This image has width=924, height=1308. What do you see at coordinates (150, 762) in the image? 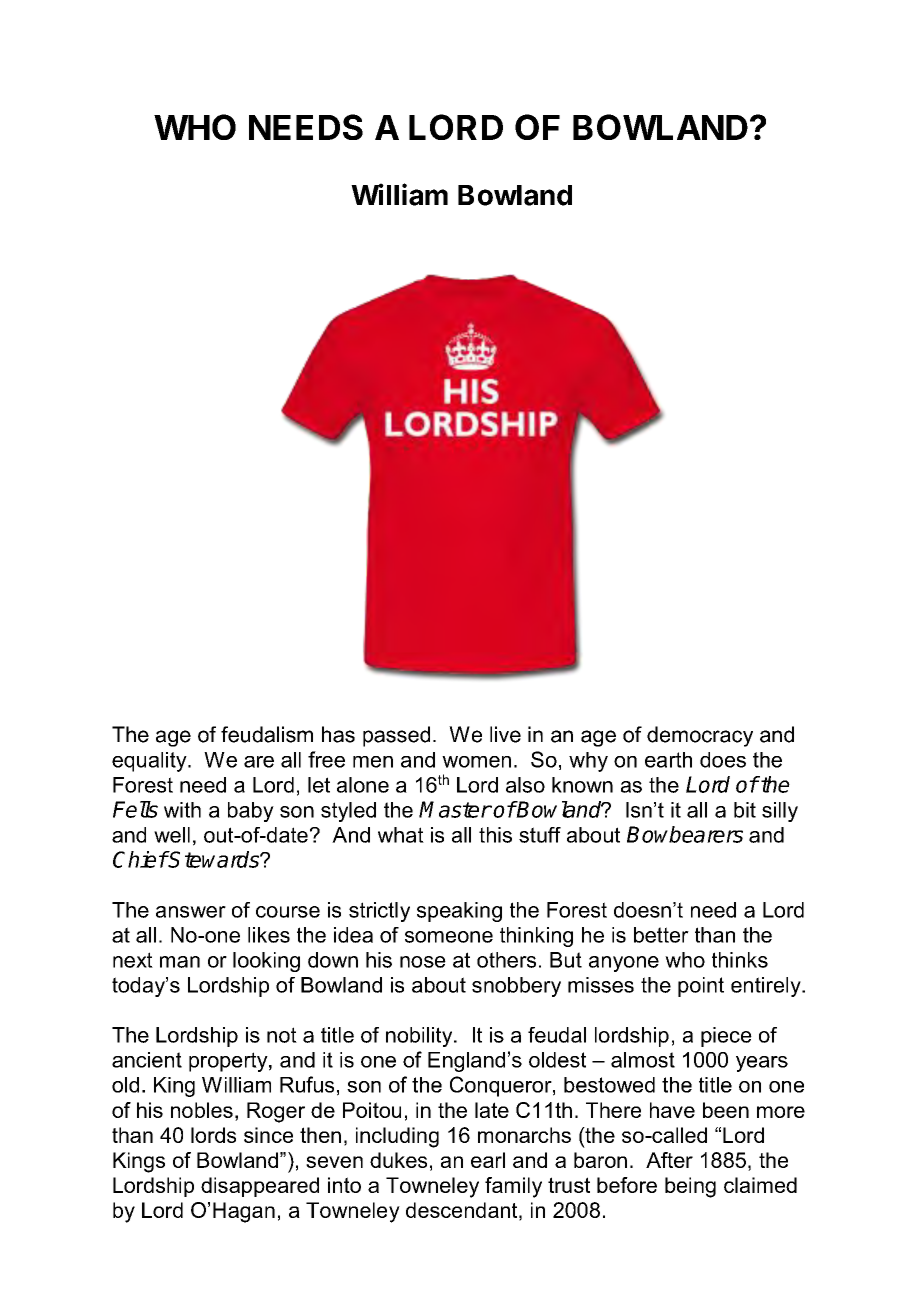
I see `equality` at bounding box center [150, 762].
